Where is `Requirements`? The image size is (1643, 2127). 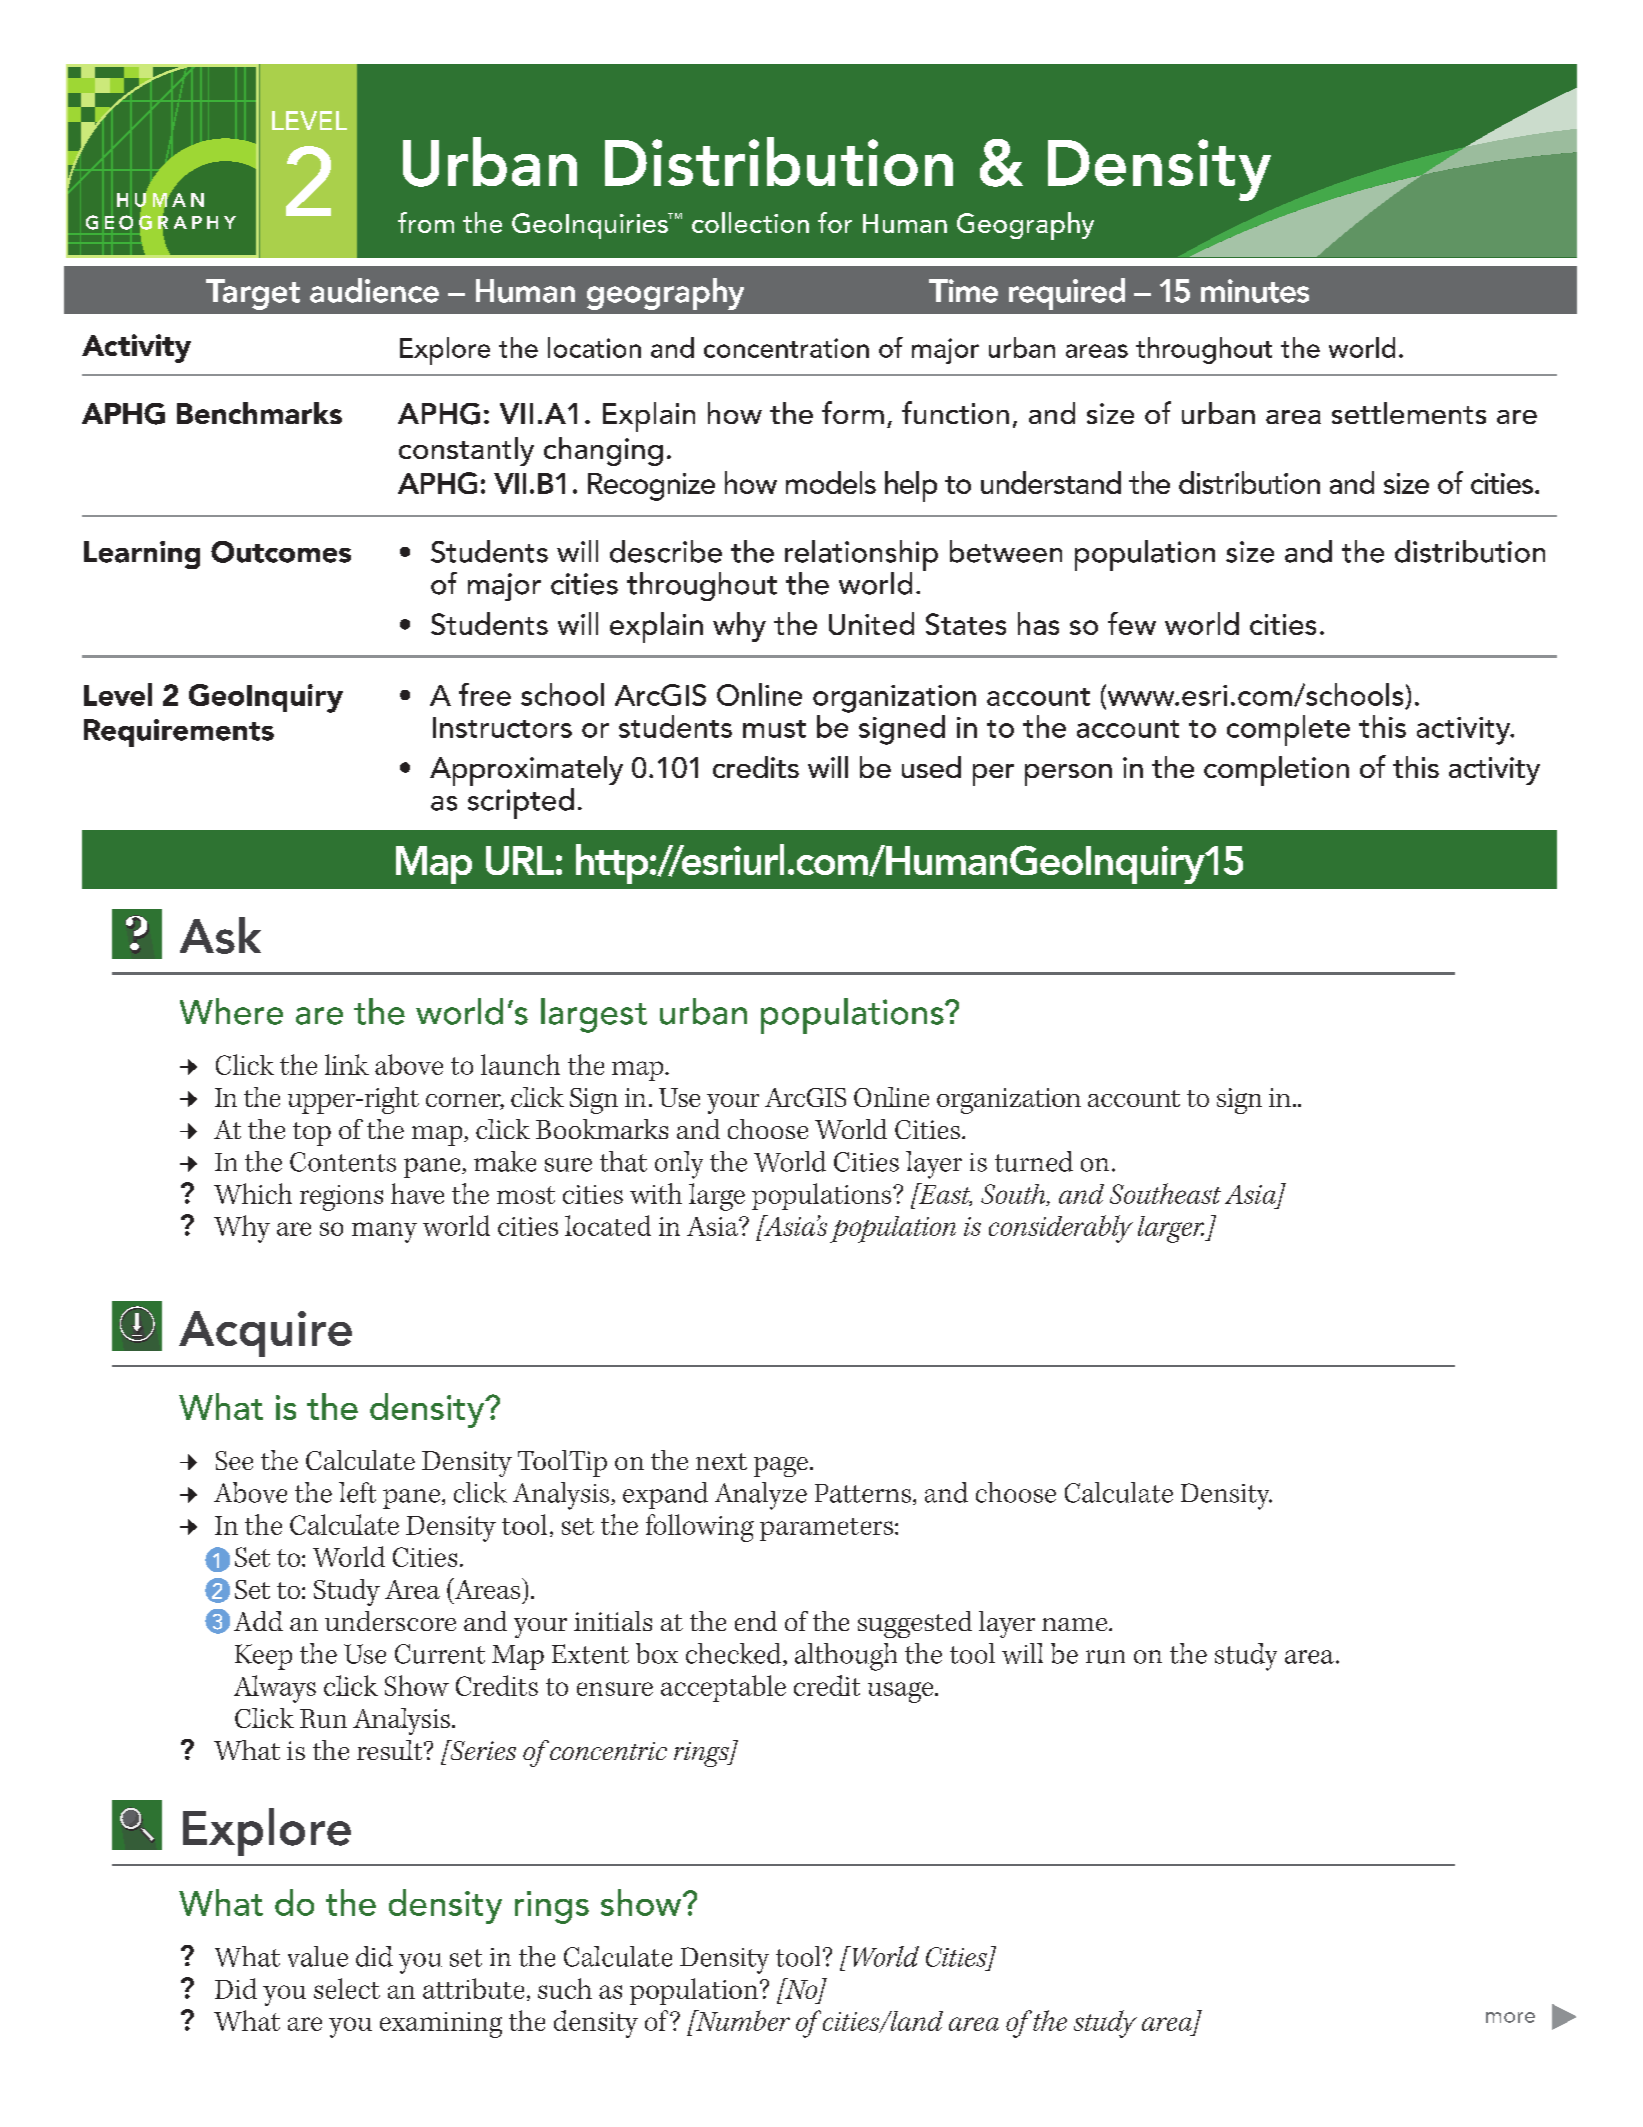
Requirements is located at coordinates (179, 733).
